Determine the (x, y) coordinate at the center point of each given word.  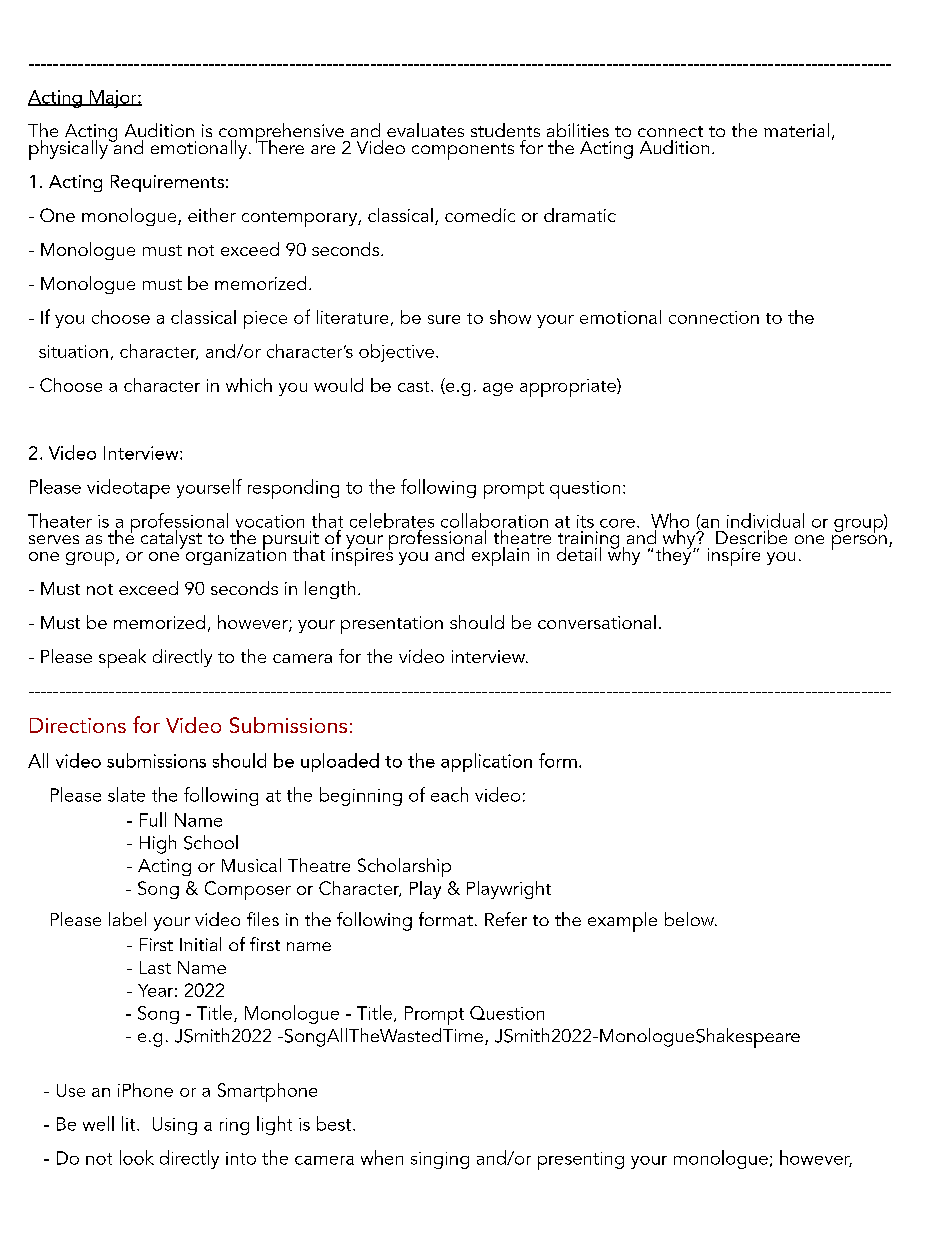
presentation (392, 625)
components (463, 151)
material (796, 130)
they (675, 554)
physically (69, 149)
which (249, 385)
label (127, 919)
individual (765, 520)
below (690, 919)
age (498, 389)
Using (175, 1126)
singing (440, 1160)
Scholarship (404, 867)
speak (122, 658)
